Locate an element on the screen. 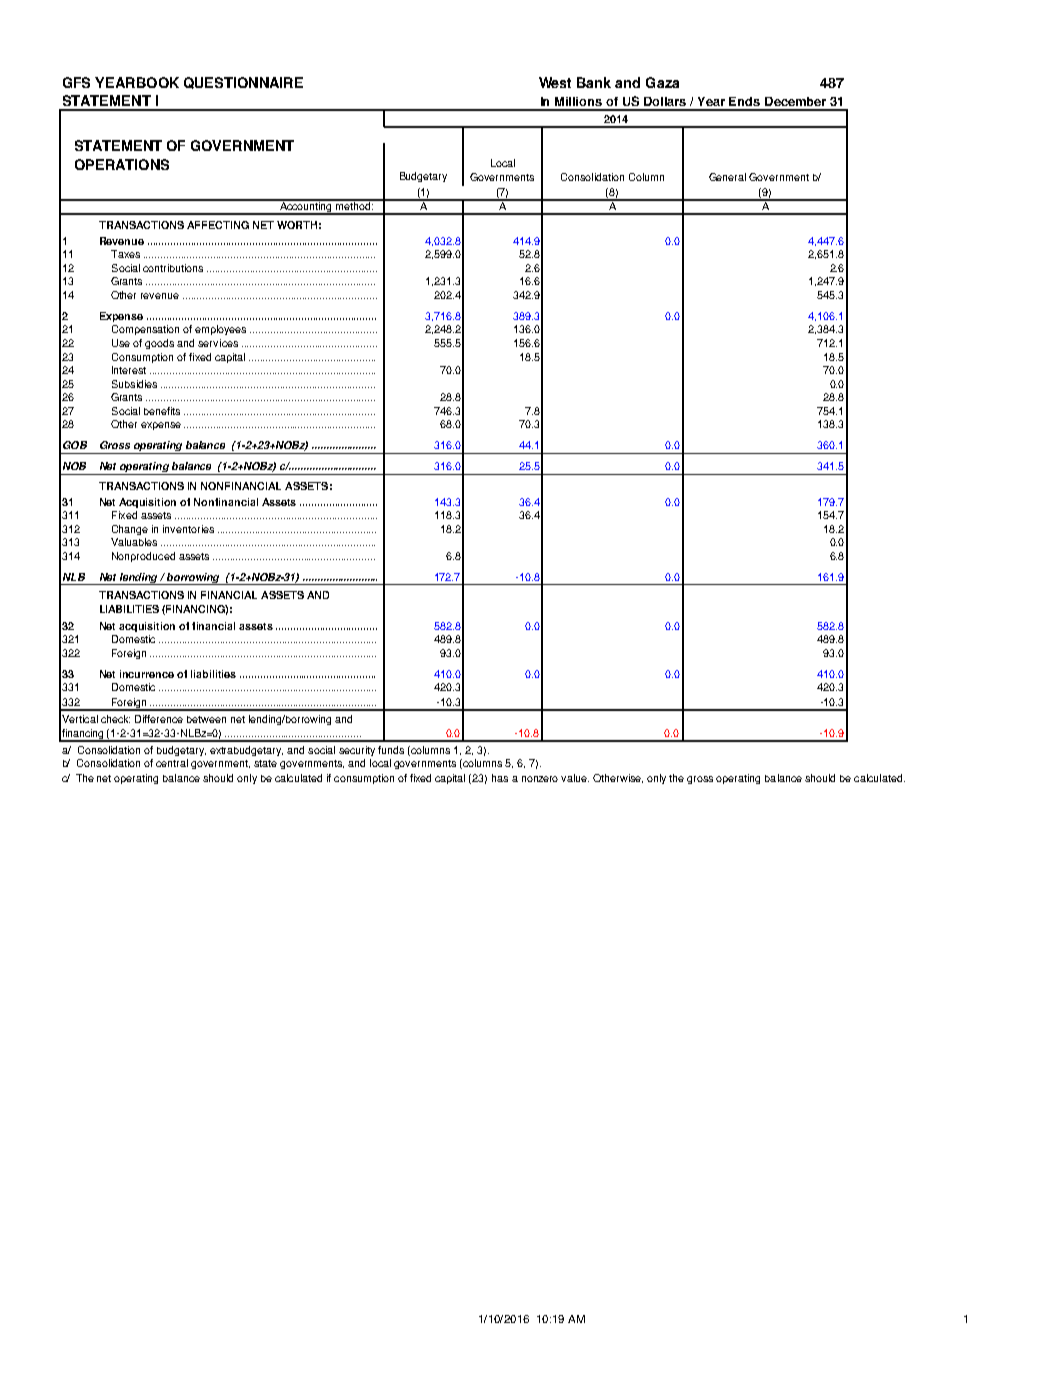  Valuables is located at coordinates (134, 542).
